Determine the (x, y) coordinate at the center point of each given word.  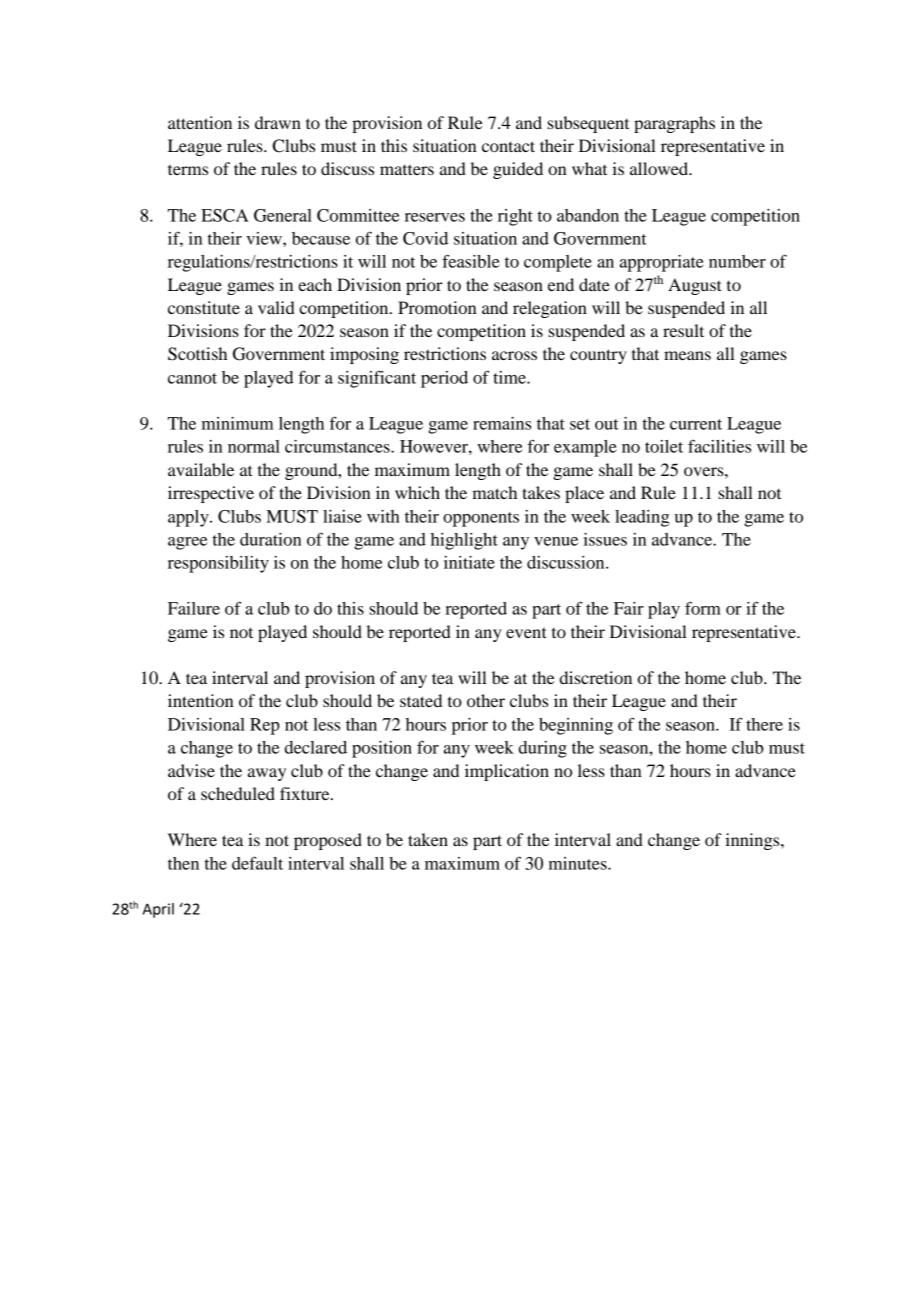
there (764, 724)
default (257, 863)
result (683, 330)
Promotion (437, 307)
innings (753, 841)
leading (642, 518)
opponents (481, 519)
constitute (204, 307)
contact (508, 146)
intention (200, 700)
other (486, 700)
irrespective (211, 494)
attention (200, 122)
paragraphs (674, 124)
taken (428, 839)
